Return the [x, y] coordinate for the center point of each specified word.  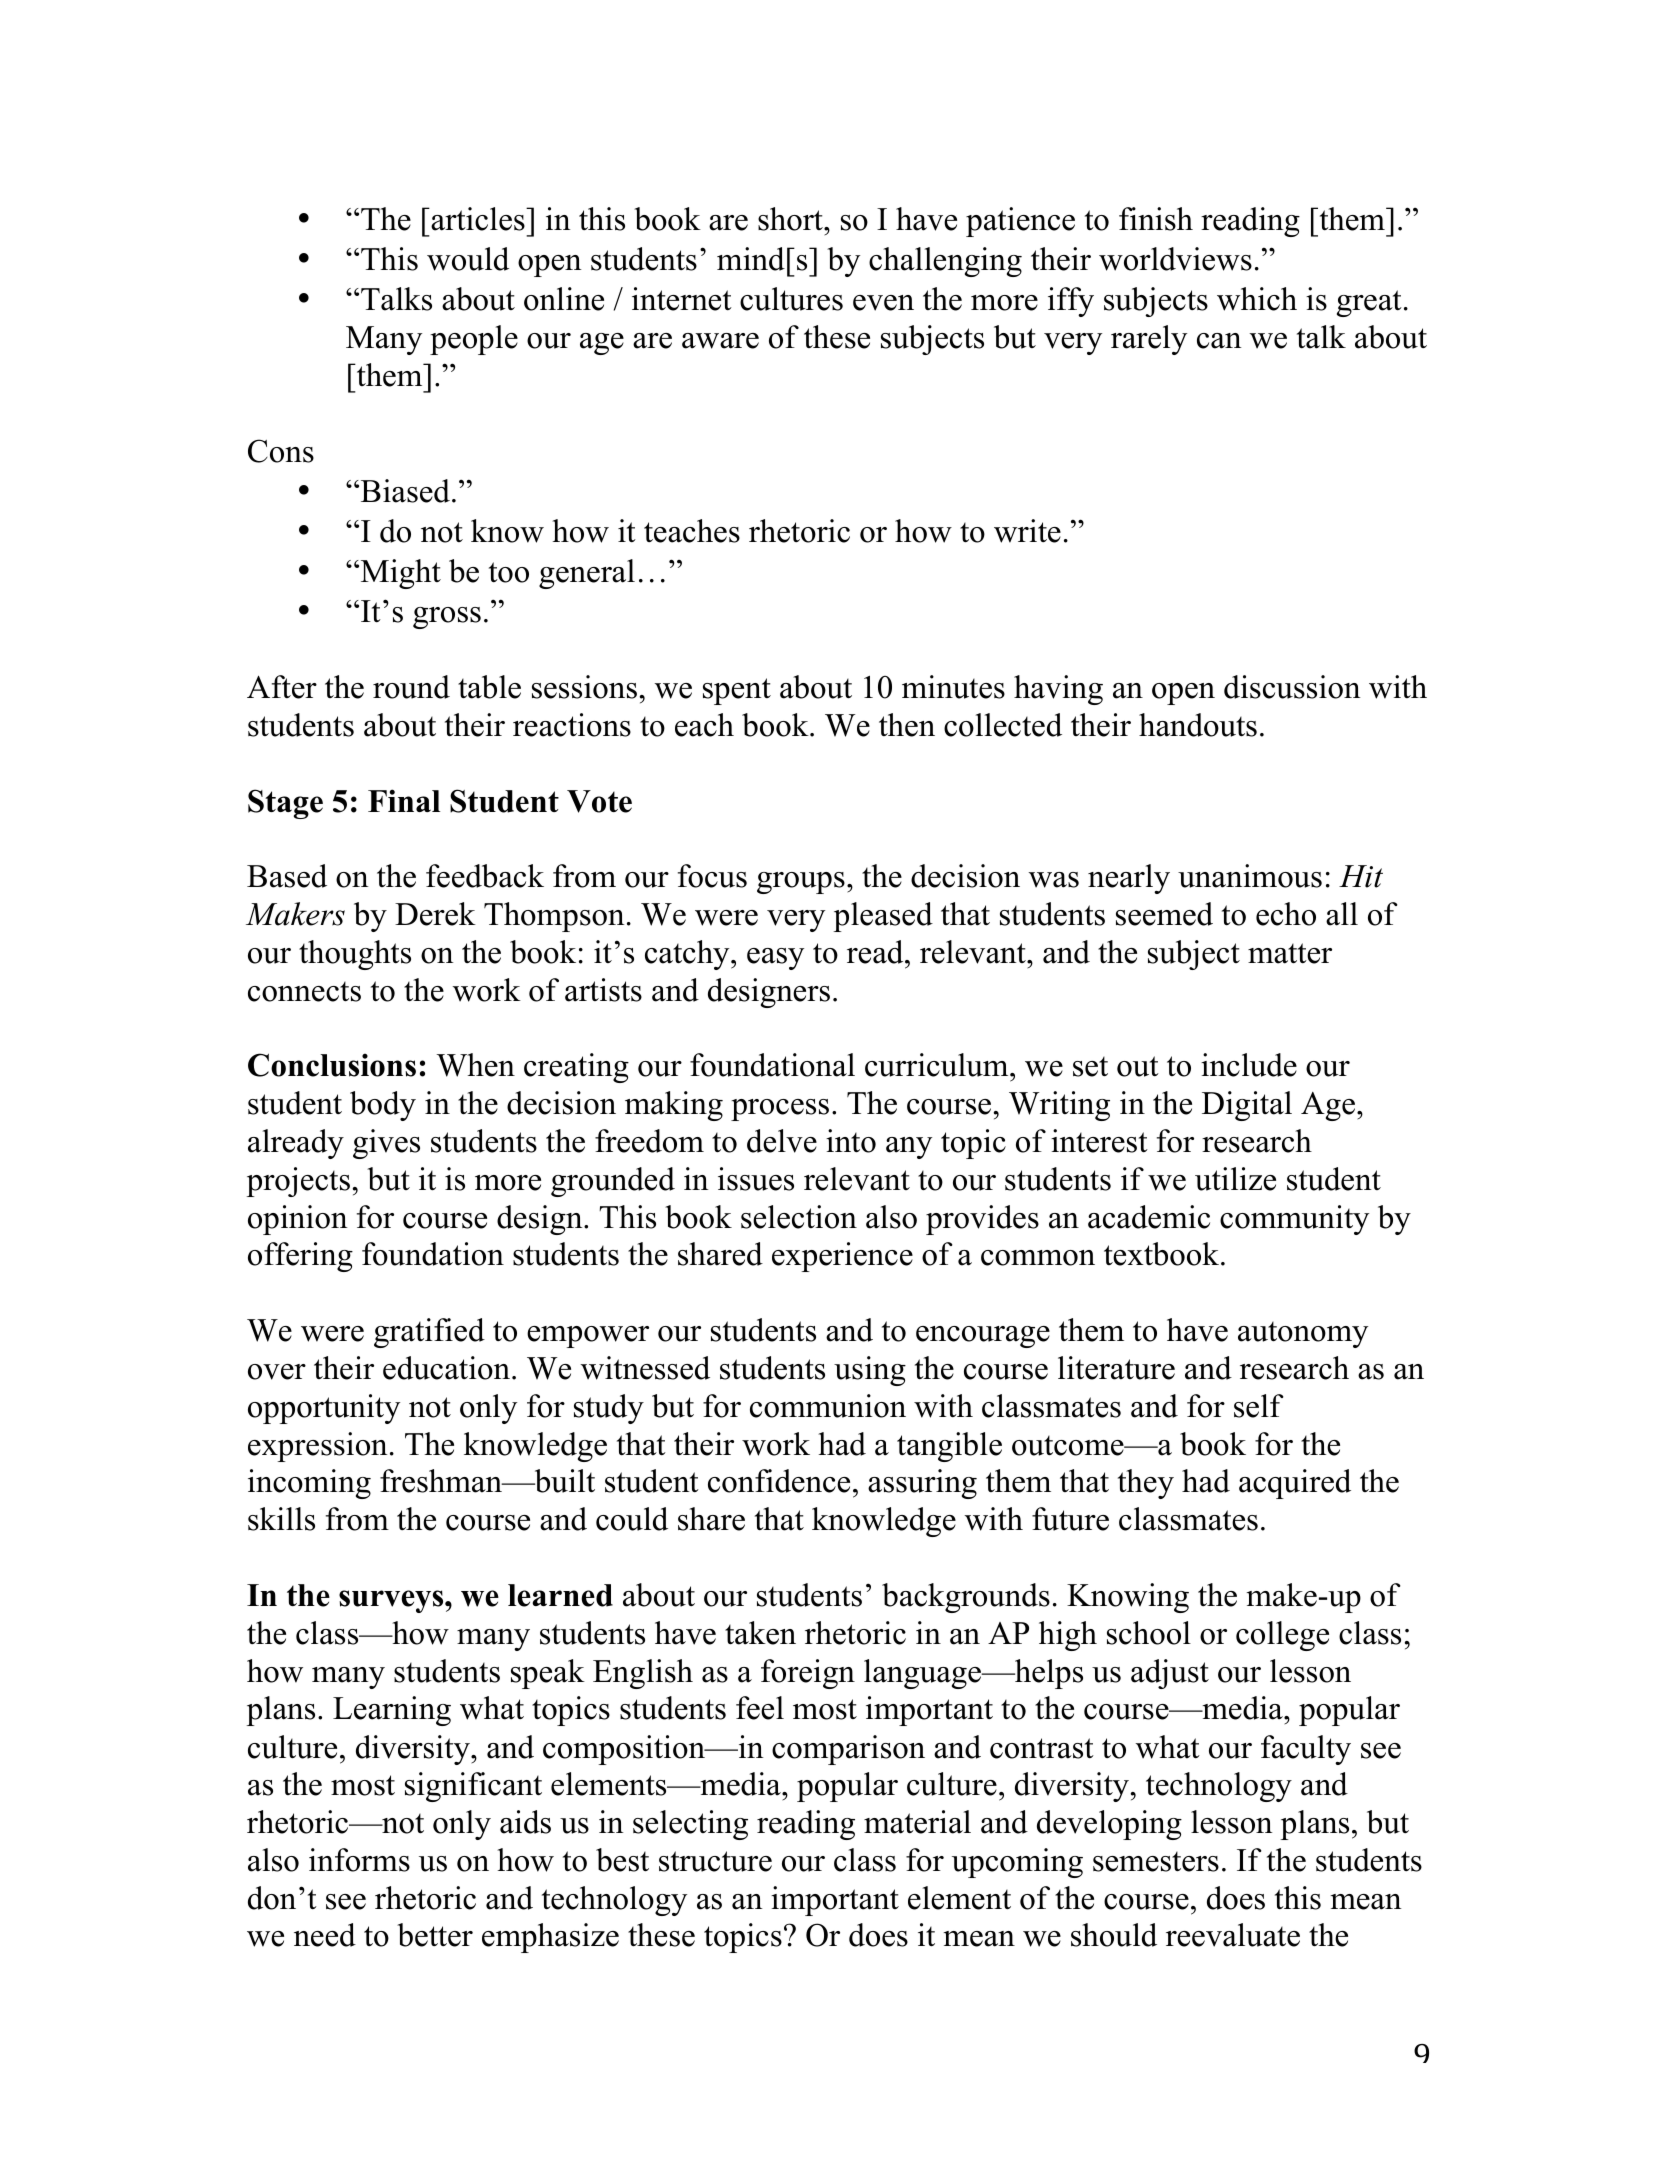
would [468, 259]
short [791, 219]
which [1257, 299]
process [780, 1110]
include [1249, 1065]
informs [359, 1860]
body [383, 1106]
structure [715, 1861]
